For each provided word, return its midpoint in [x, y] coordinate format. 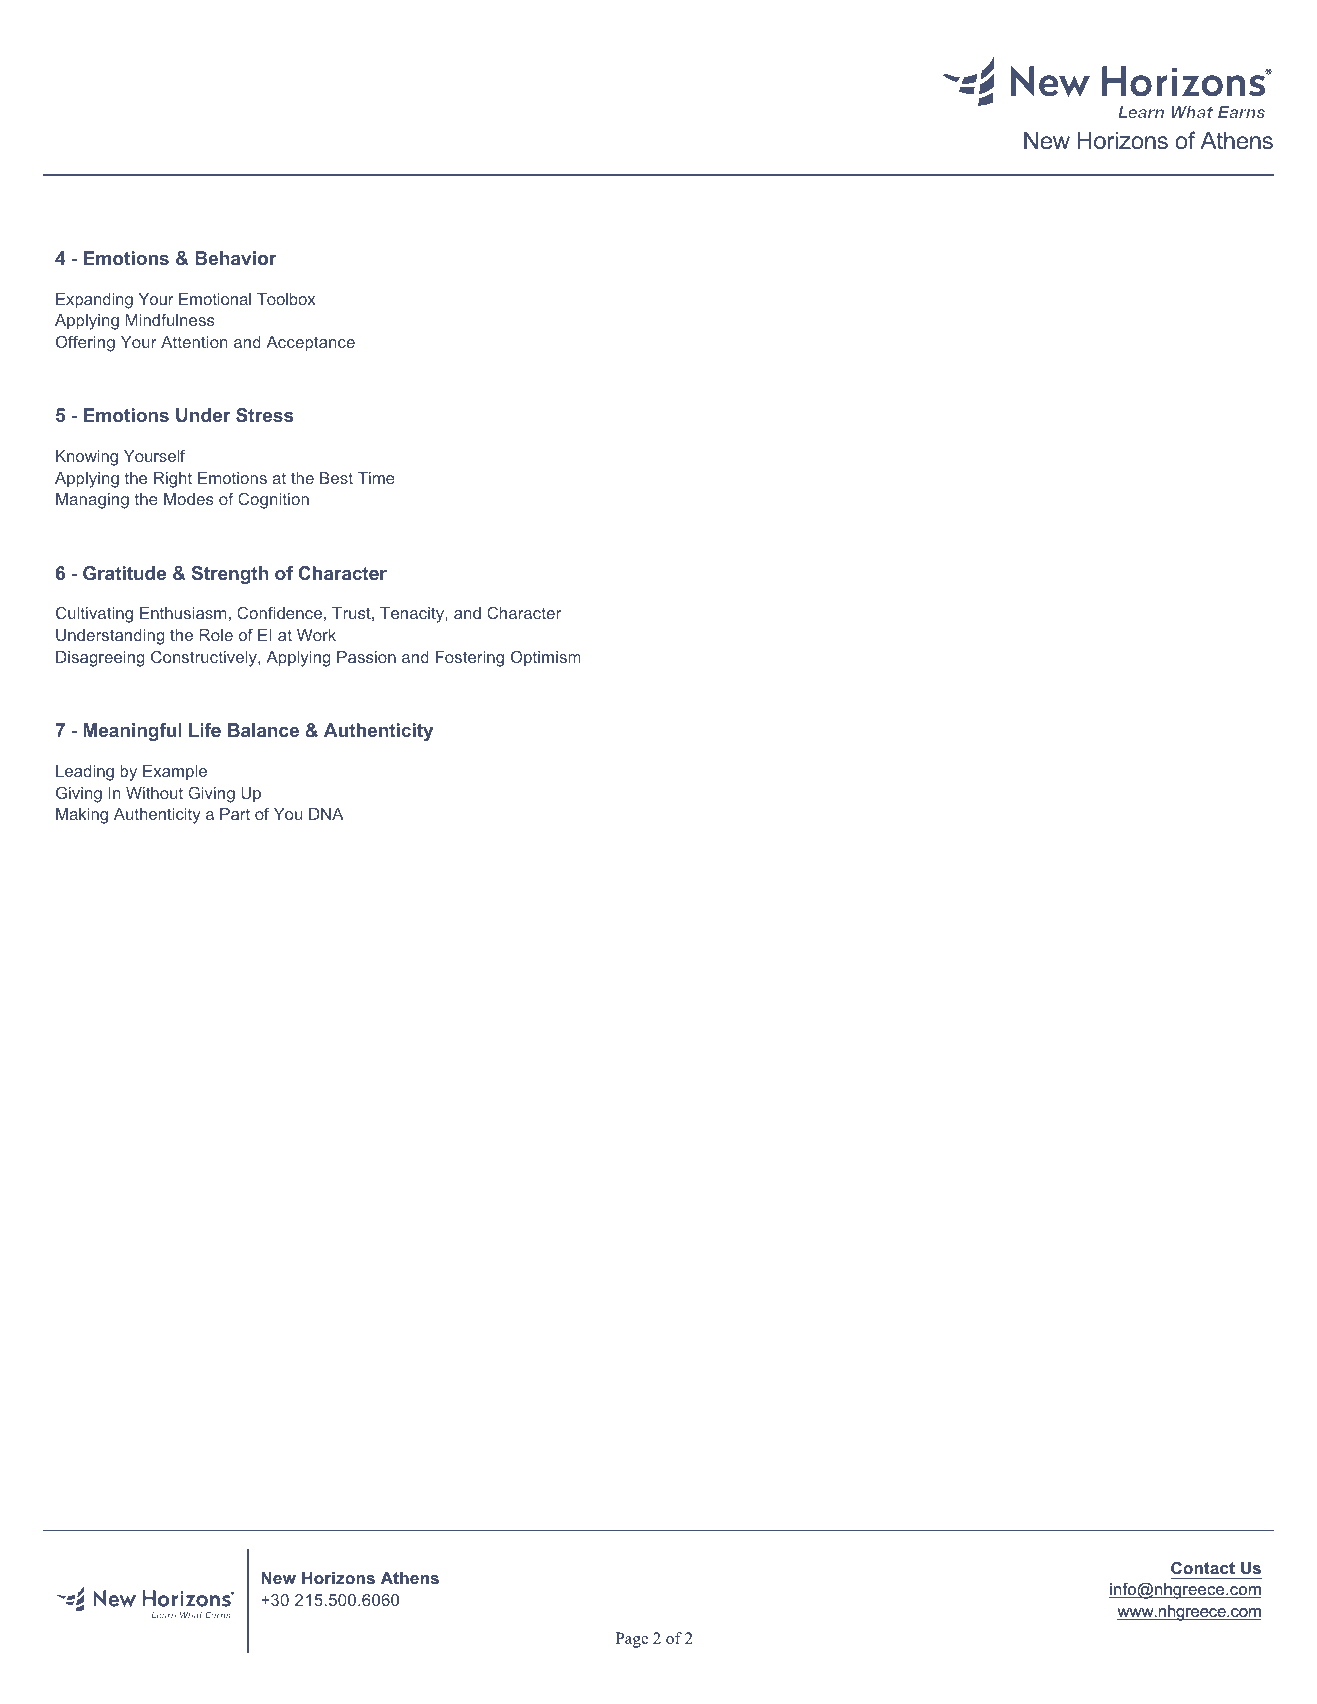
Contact [1203, 1567]
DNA [326, 814]
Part [235, 814]
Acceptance [310, 344]
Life [205, 730]
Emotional [215, 299]
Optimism [546, 659]
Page [631, 1640]
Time [376, 478]
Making [82, 816]
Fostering [470, 659]
